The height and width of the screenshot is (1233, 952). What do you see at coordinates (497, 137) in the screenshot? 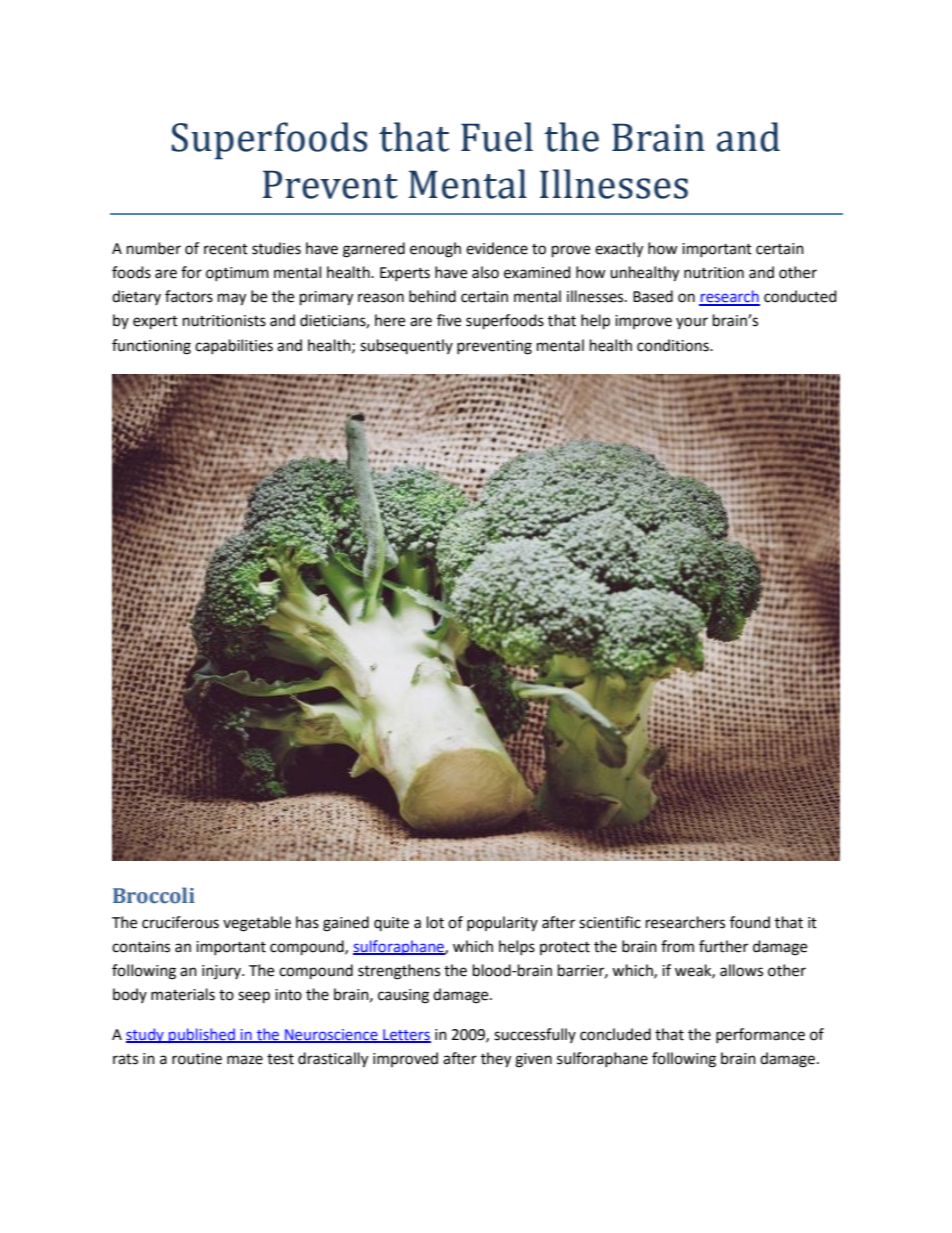
I see `Fuel` at bounding box center [497, 137].
